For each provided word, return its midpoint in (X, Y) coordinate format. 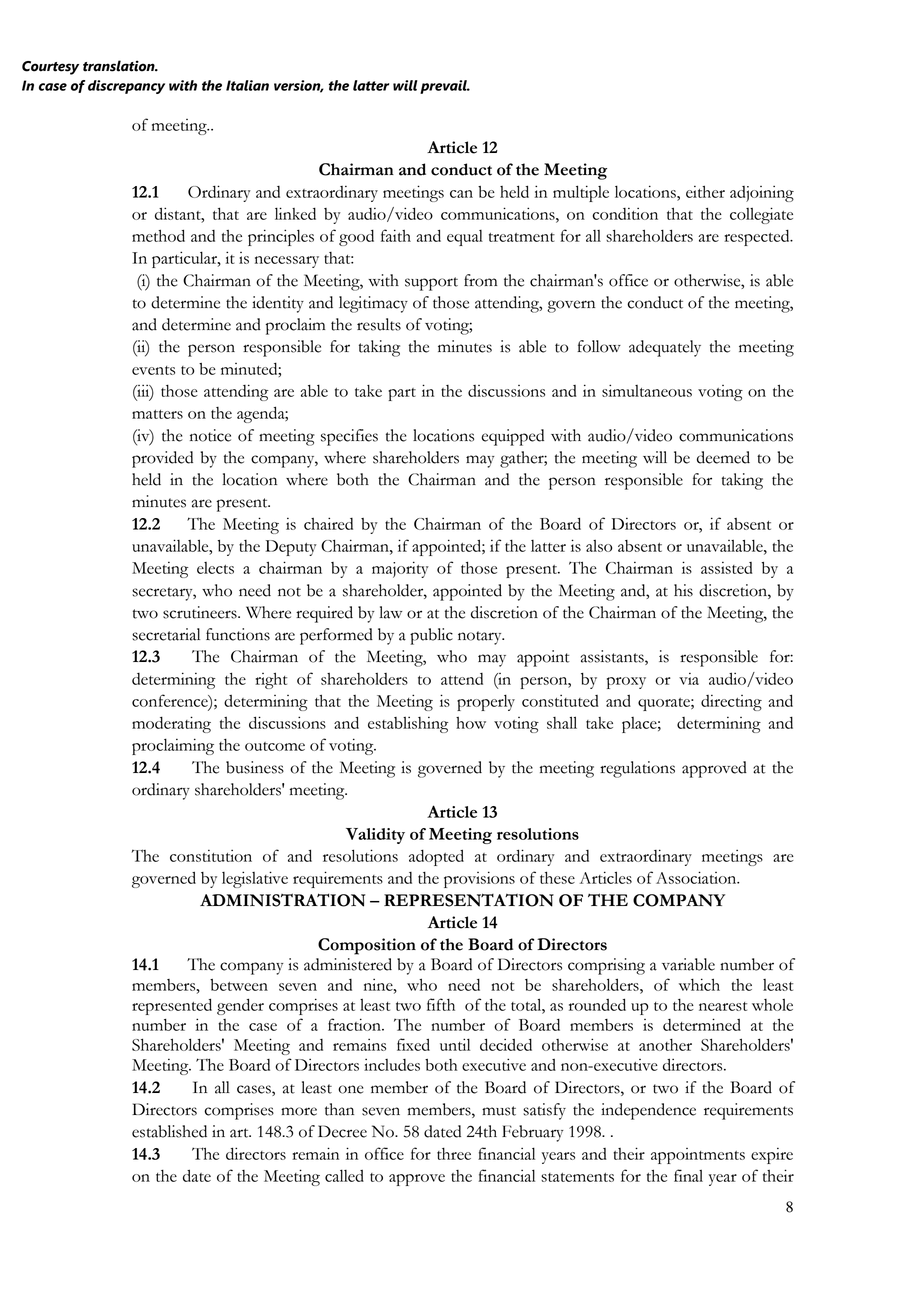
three (454, 1154)
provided (162, 459)
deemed (723, 457)
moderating (171, 724)
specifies (349, 437)
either (705, 191)
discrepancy (126, 87)
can (461, 194)
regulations (637, 769)
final (688, 1175)
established (169, 1131)
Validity (375, 836)
